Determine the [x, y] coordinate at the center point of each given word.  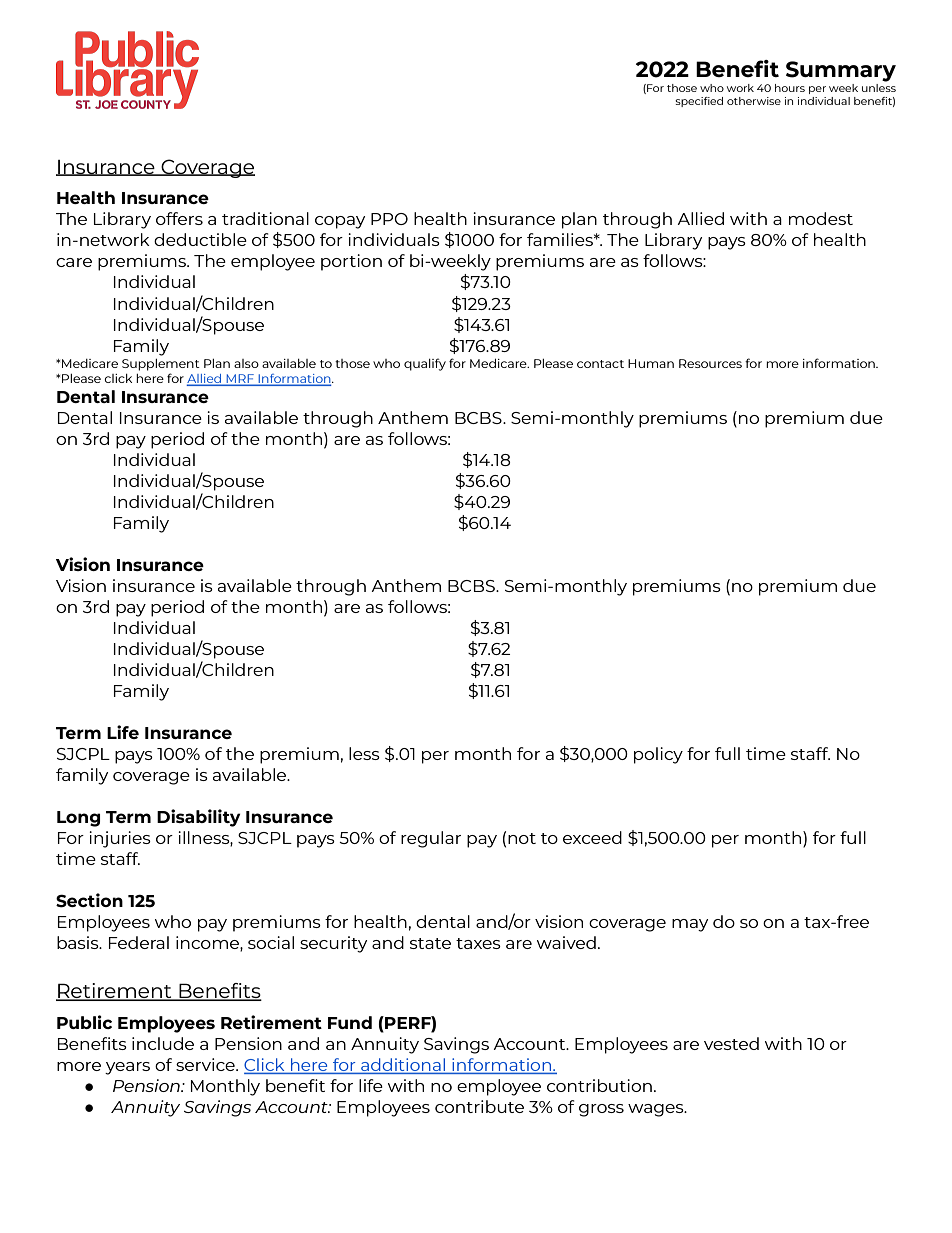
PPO [389, 219]
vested [731, 1043]
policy [658, 755]
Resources [710, 363]
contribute [479, 1106]
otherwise [754, 101]
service [206, 1064]
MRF [240, 380]
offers [179, 218]
